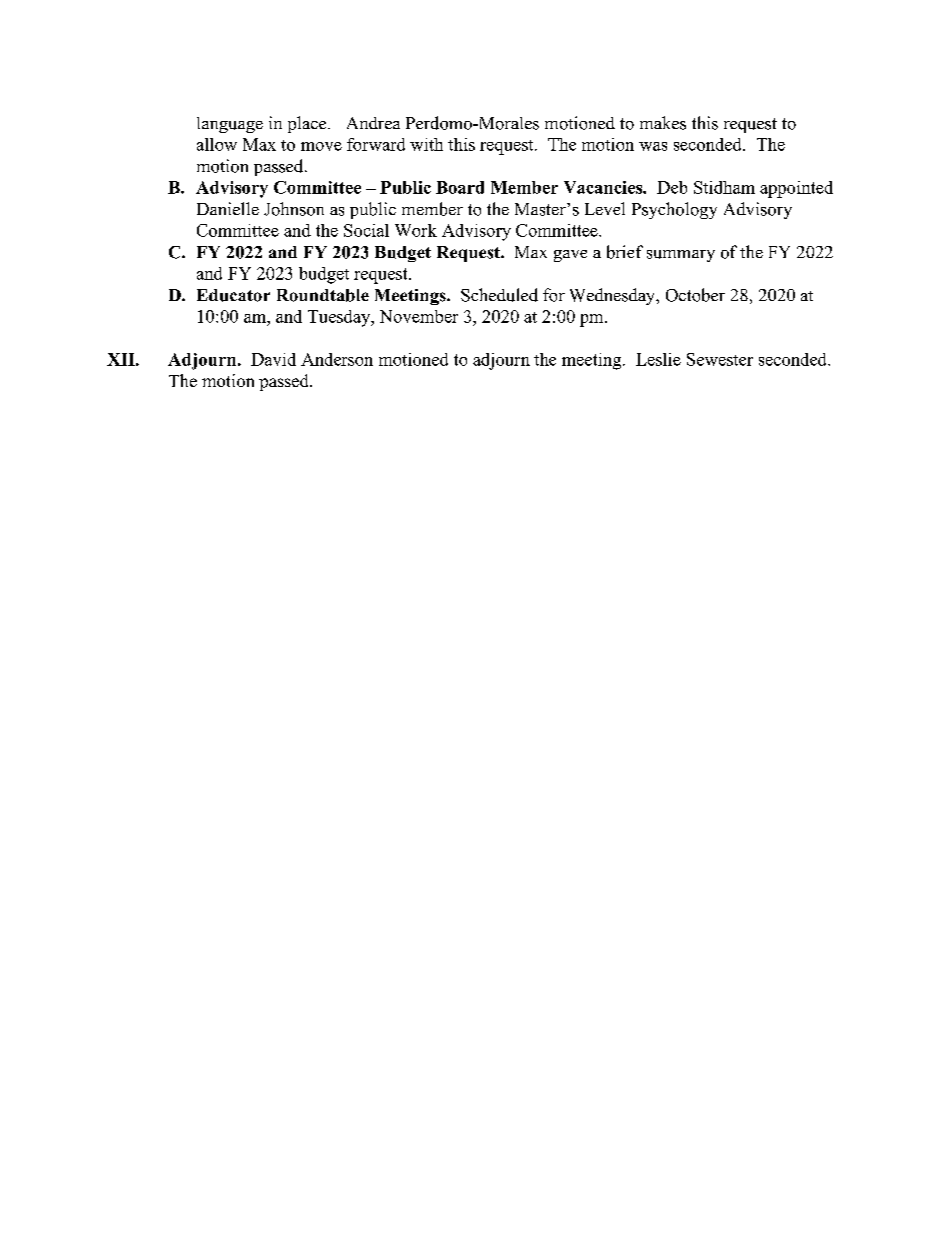 The width and height of the page is (952, 1233). What do you see at coordinates (658, 359) in the page?
I see `Leslie` at bounding box center [658, 359].
